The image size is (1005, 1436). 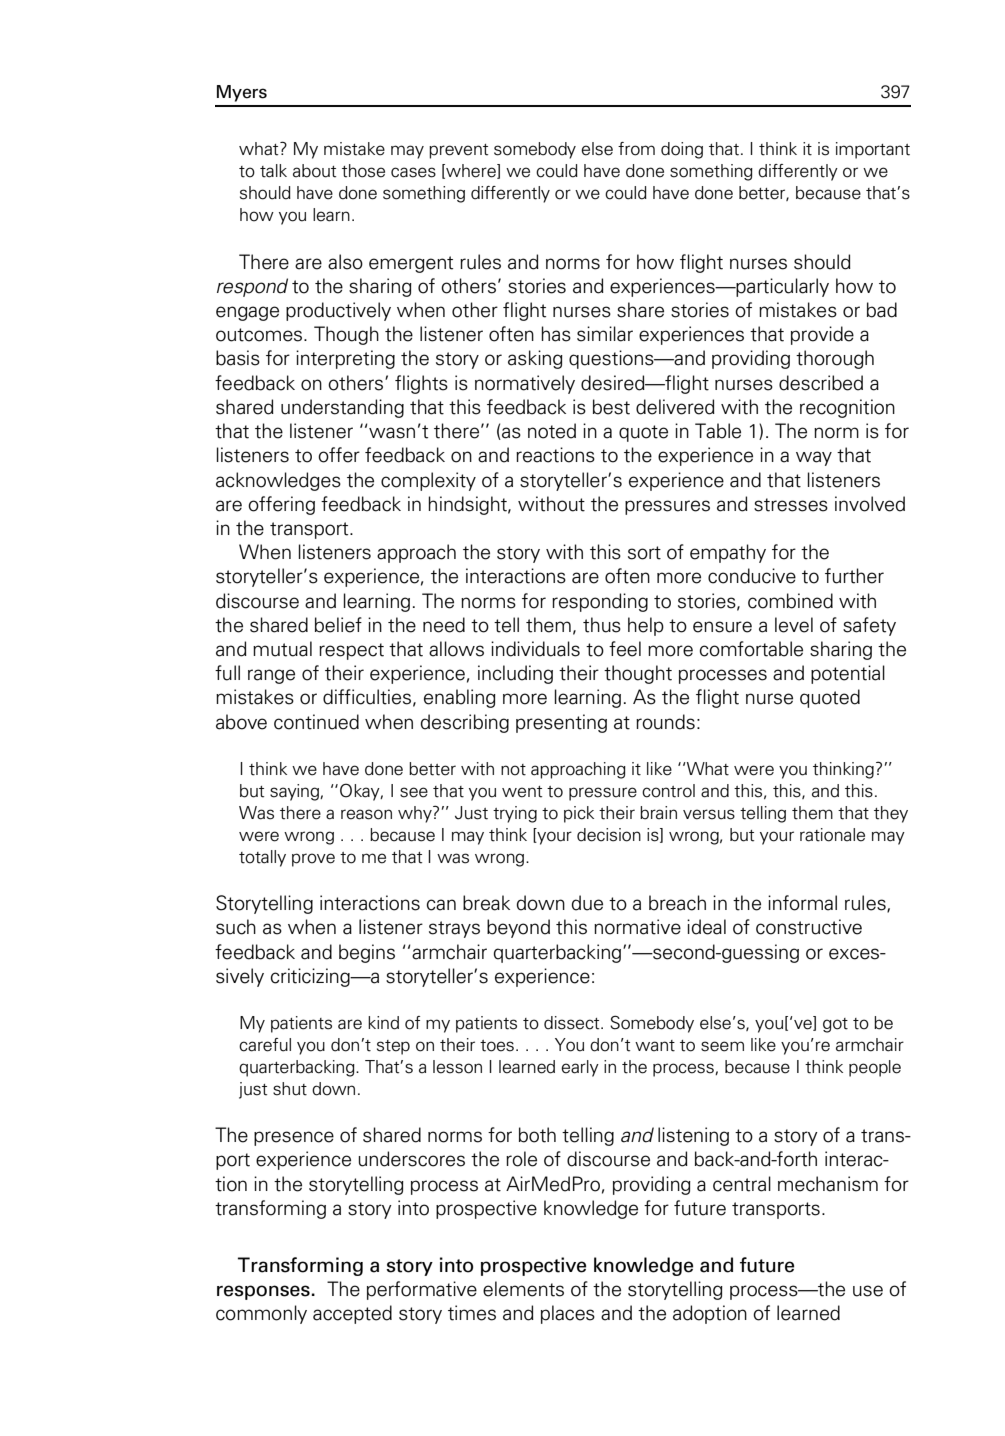 What do you see at coordinates (828, 1184) in the screenshot?
I see `mechanism` at bounding box center [828, 1184].
